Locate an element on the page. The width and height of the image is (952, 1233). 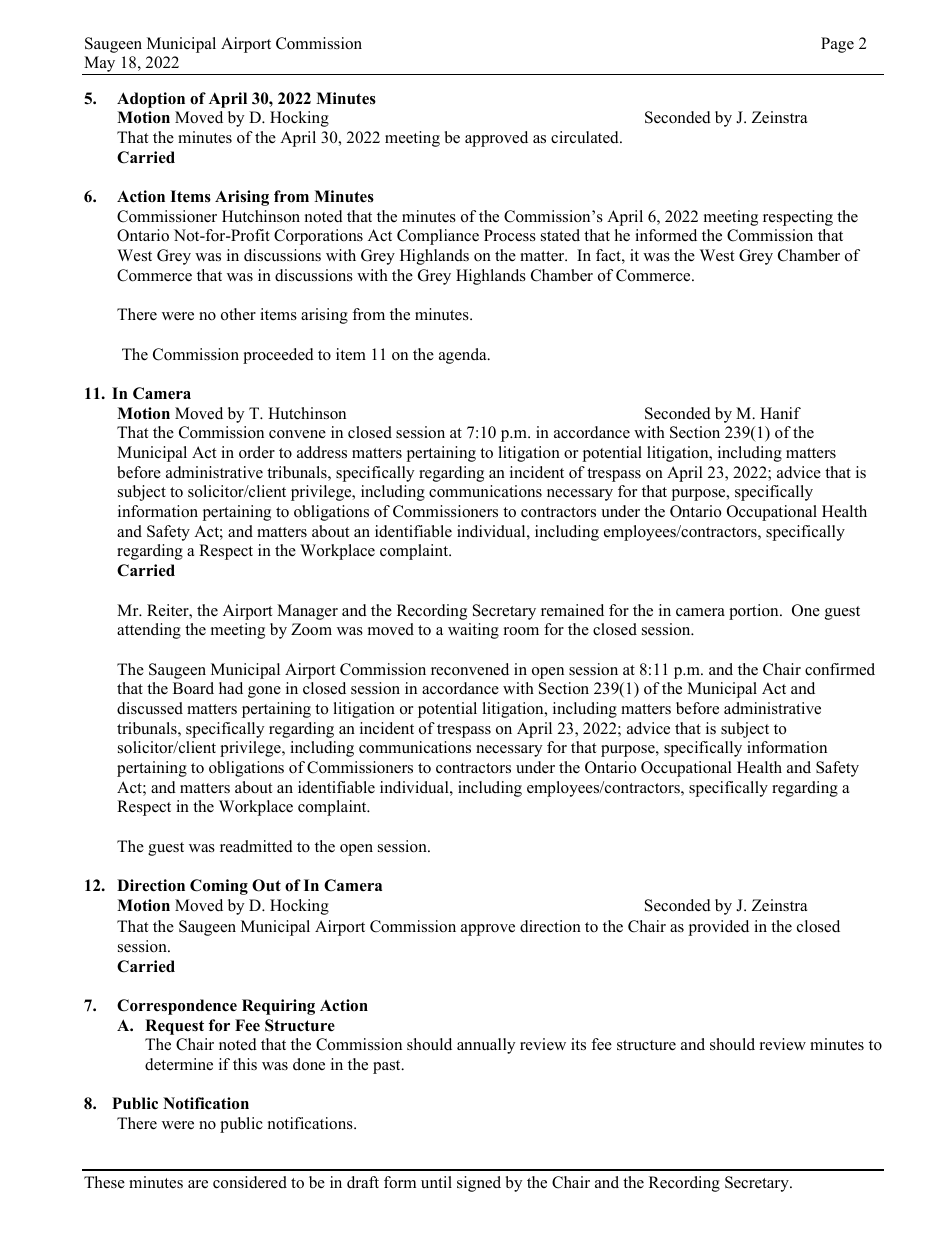
portion is located at coordinates (755, 612).
